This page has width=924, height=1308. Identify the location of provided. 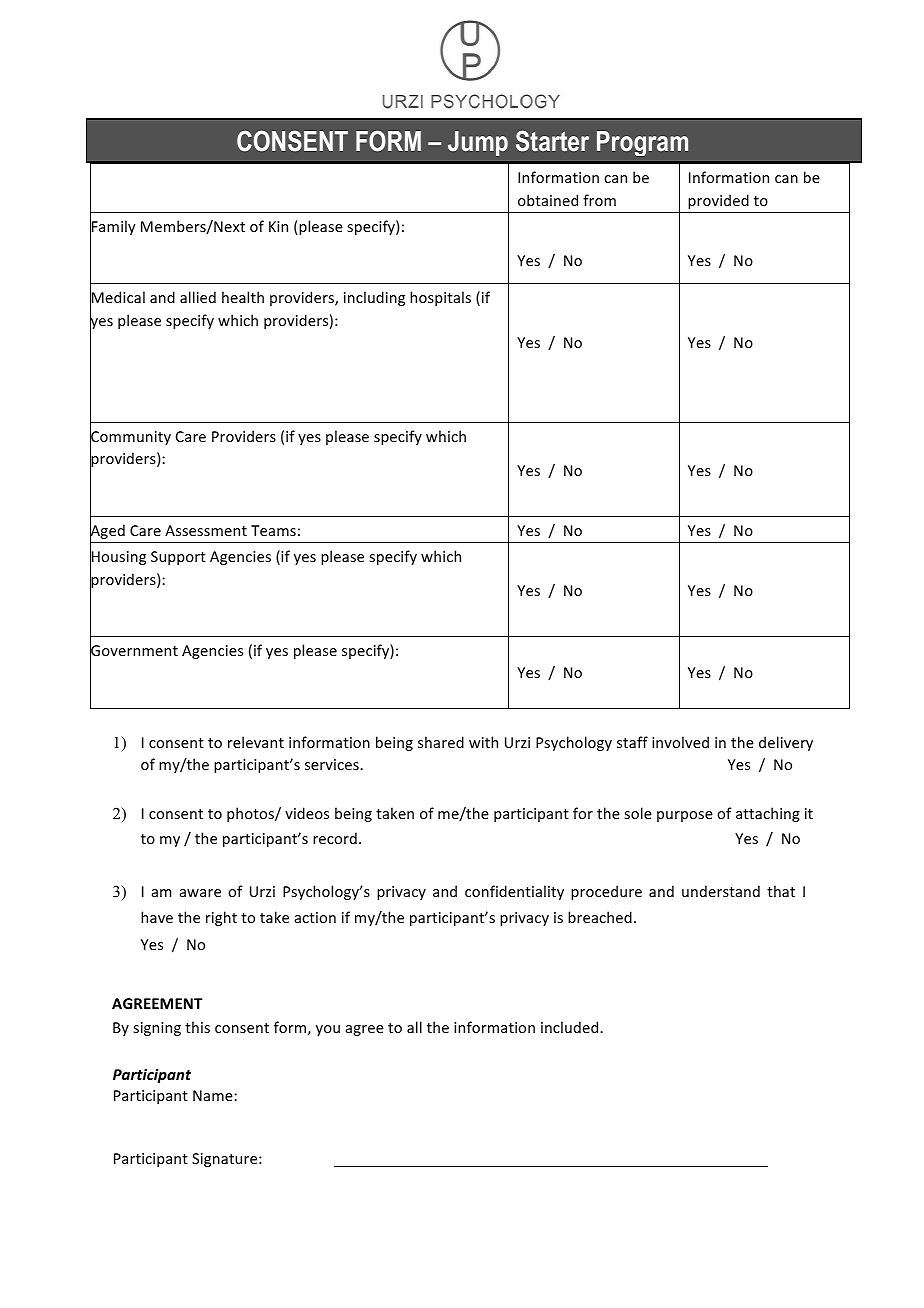
(718, 201).
